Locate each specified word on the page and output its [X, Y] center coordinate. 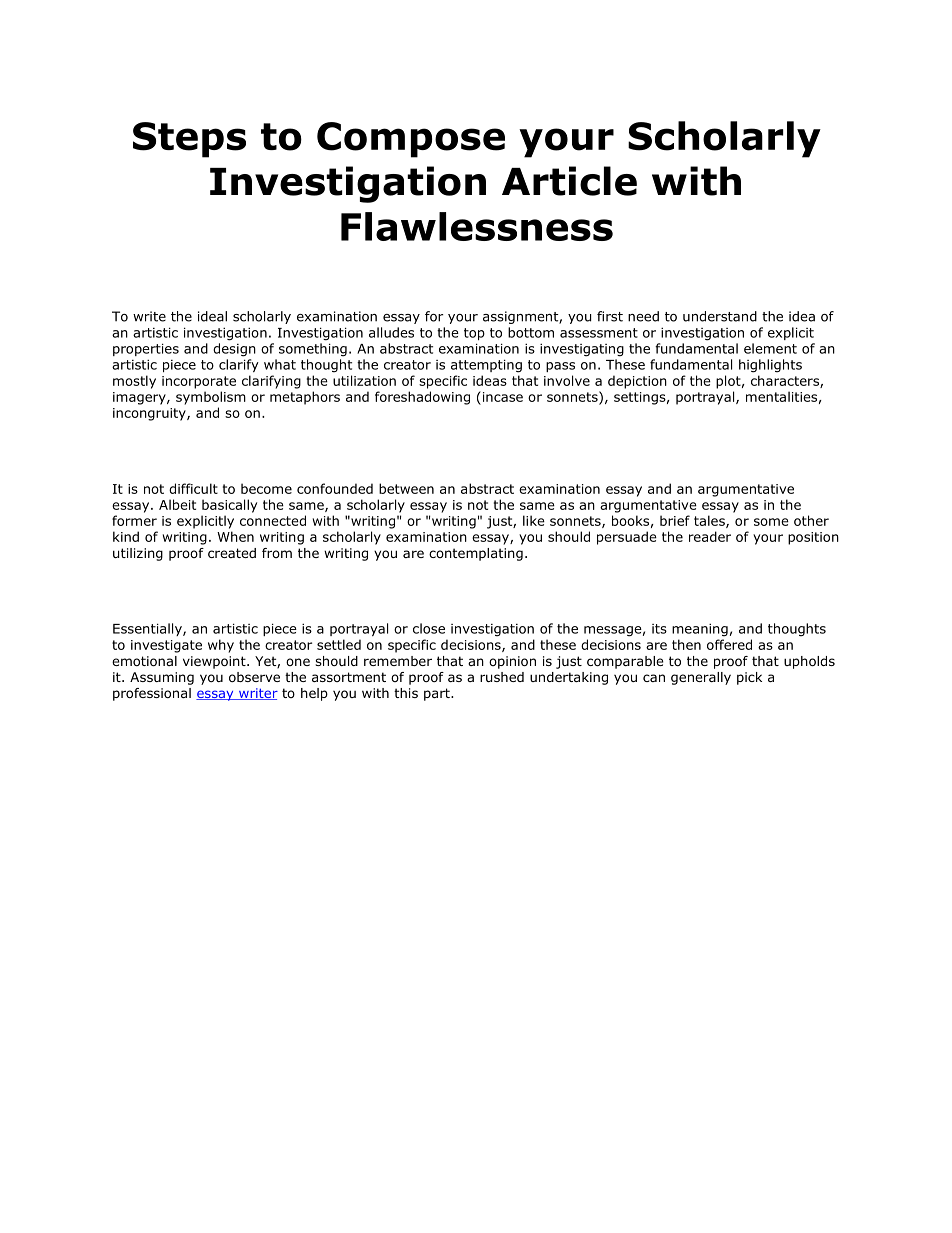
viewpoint [215, 662]
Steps [189, 140]
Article [569, 181]
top [474, 334]
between [406, 488]
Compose [411, 140]
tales [710, 521]
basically [229, 506]
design [234, 350]
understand [720, 316]
